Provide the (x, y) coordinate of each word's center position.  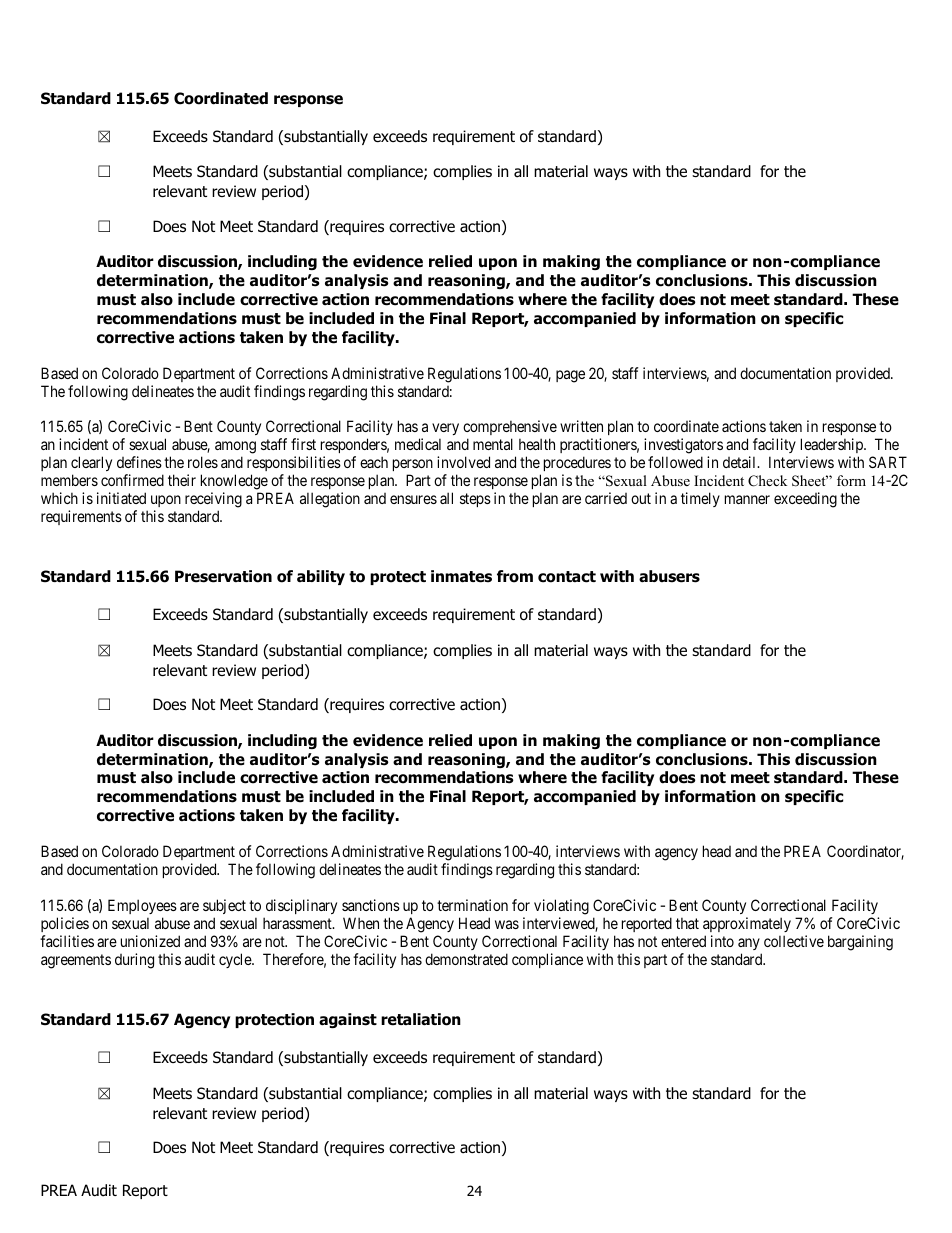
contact (567, 577)
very (445, 431)
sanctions (371, 905)
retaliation (421, 1019)
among (235, 449)
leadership (833, 447)
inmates (461, 576)
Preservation (223, 576)
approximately (747, 924)
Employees (142, 906)
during (134, 961)
